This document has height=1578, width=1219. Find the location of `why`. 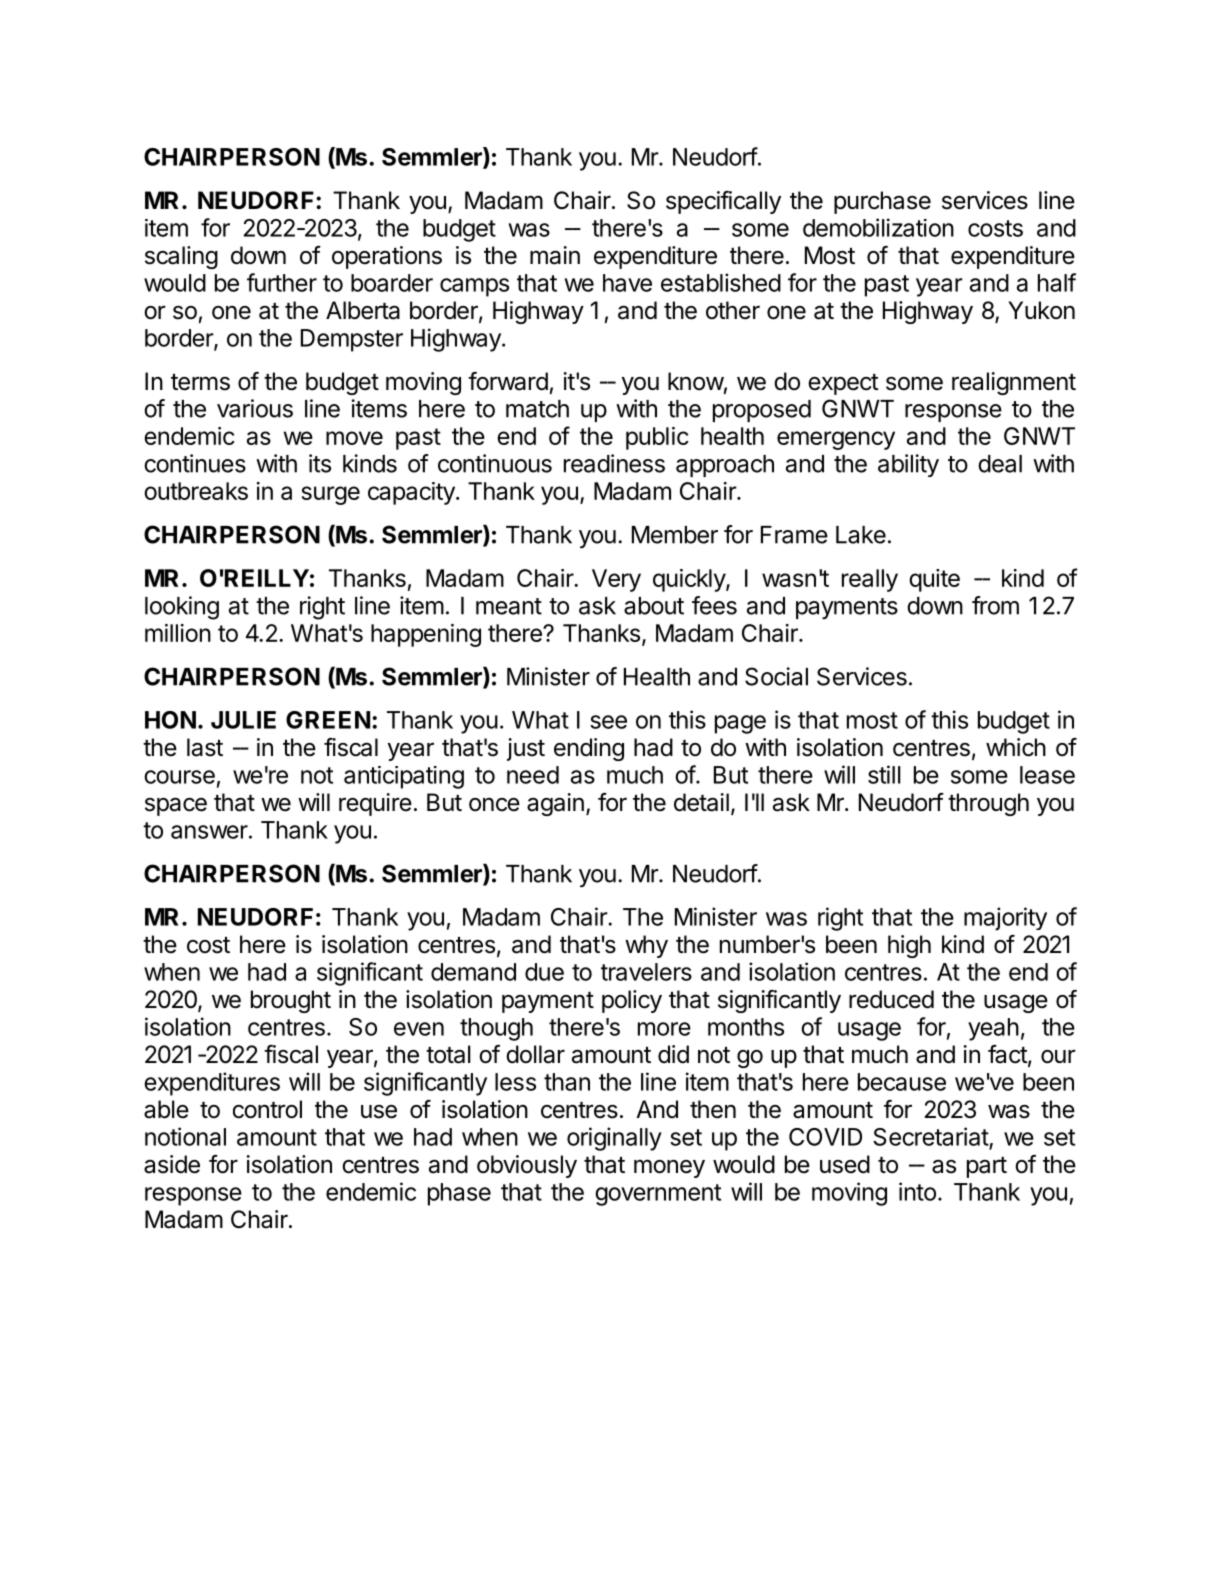

why is located at coordinates (646, 946).
